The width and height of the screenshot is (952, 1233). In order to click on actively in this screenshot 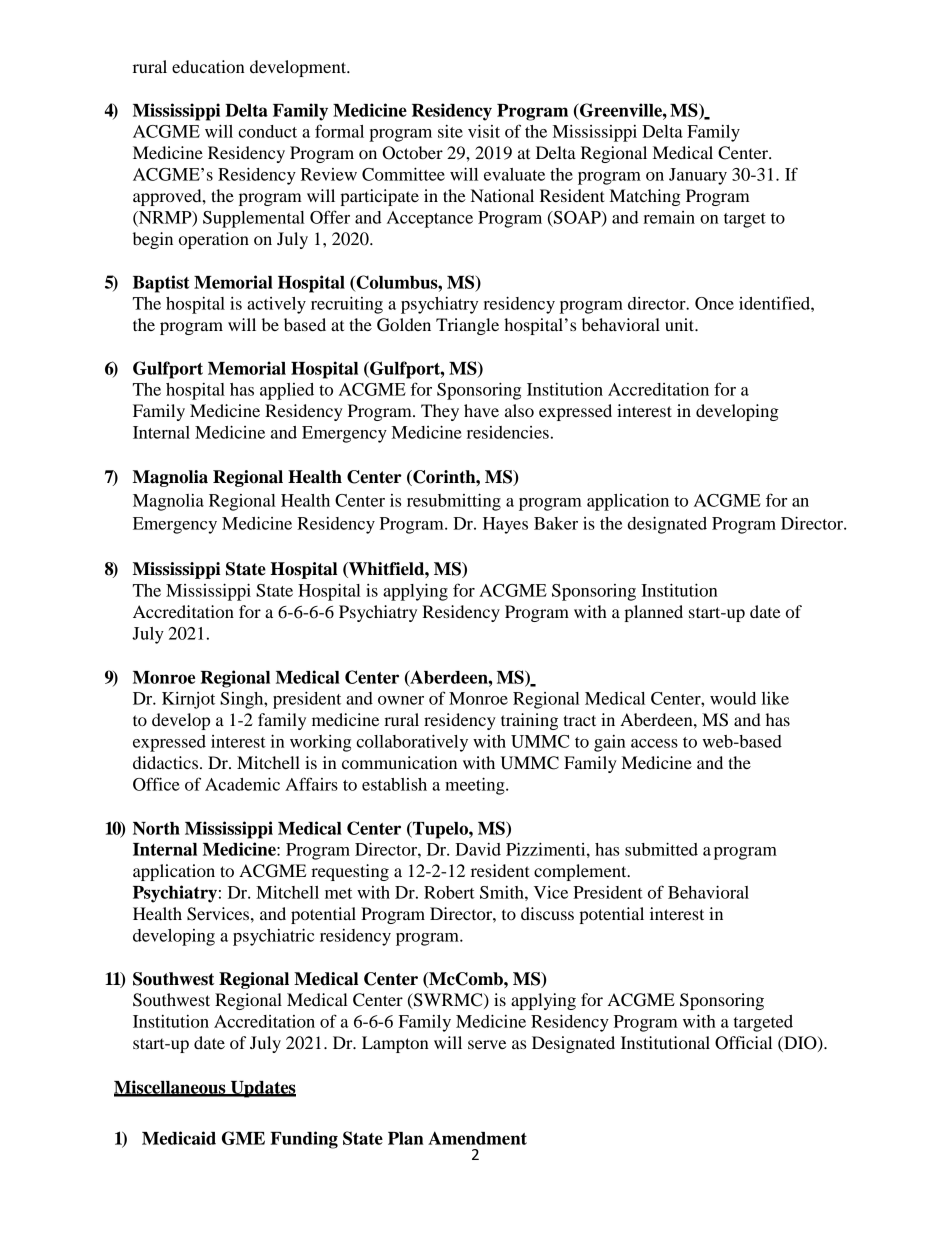, I will do `click(276, 305)`.
